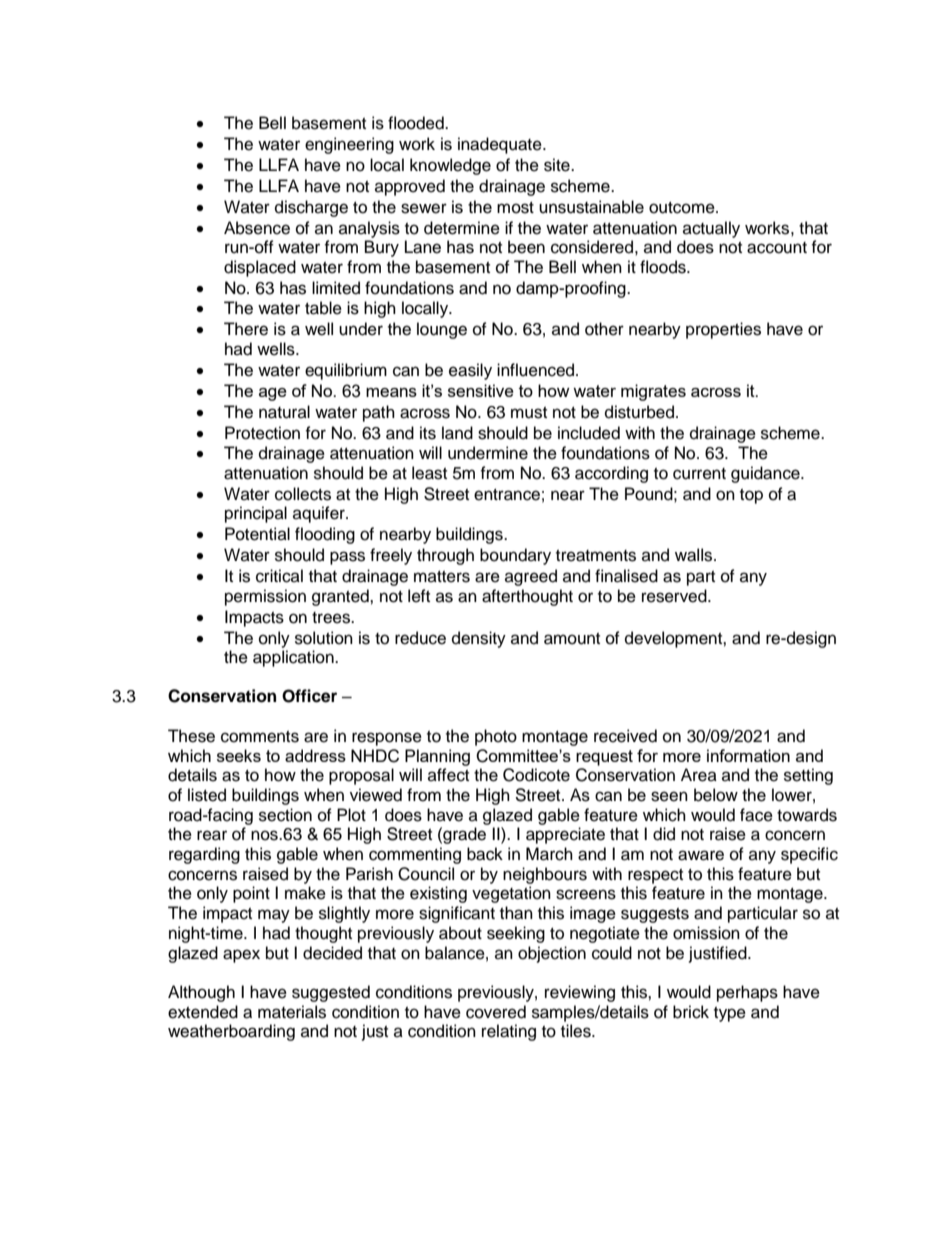 This page has width=952, height=1233. What do you see at coordinates (279, 576) in the page?
I see `critical` at bounding box center [279, 576].
